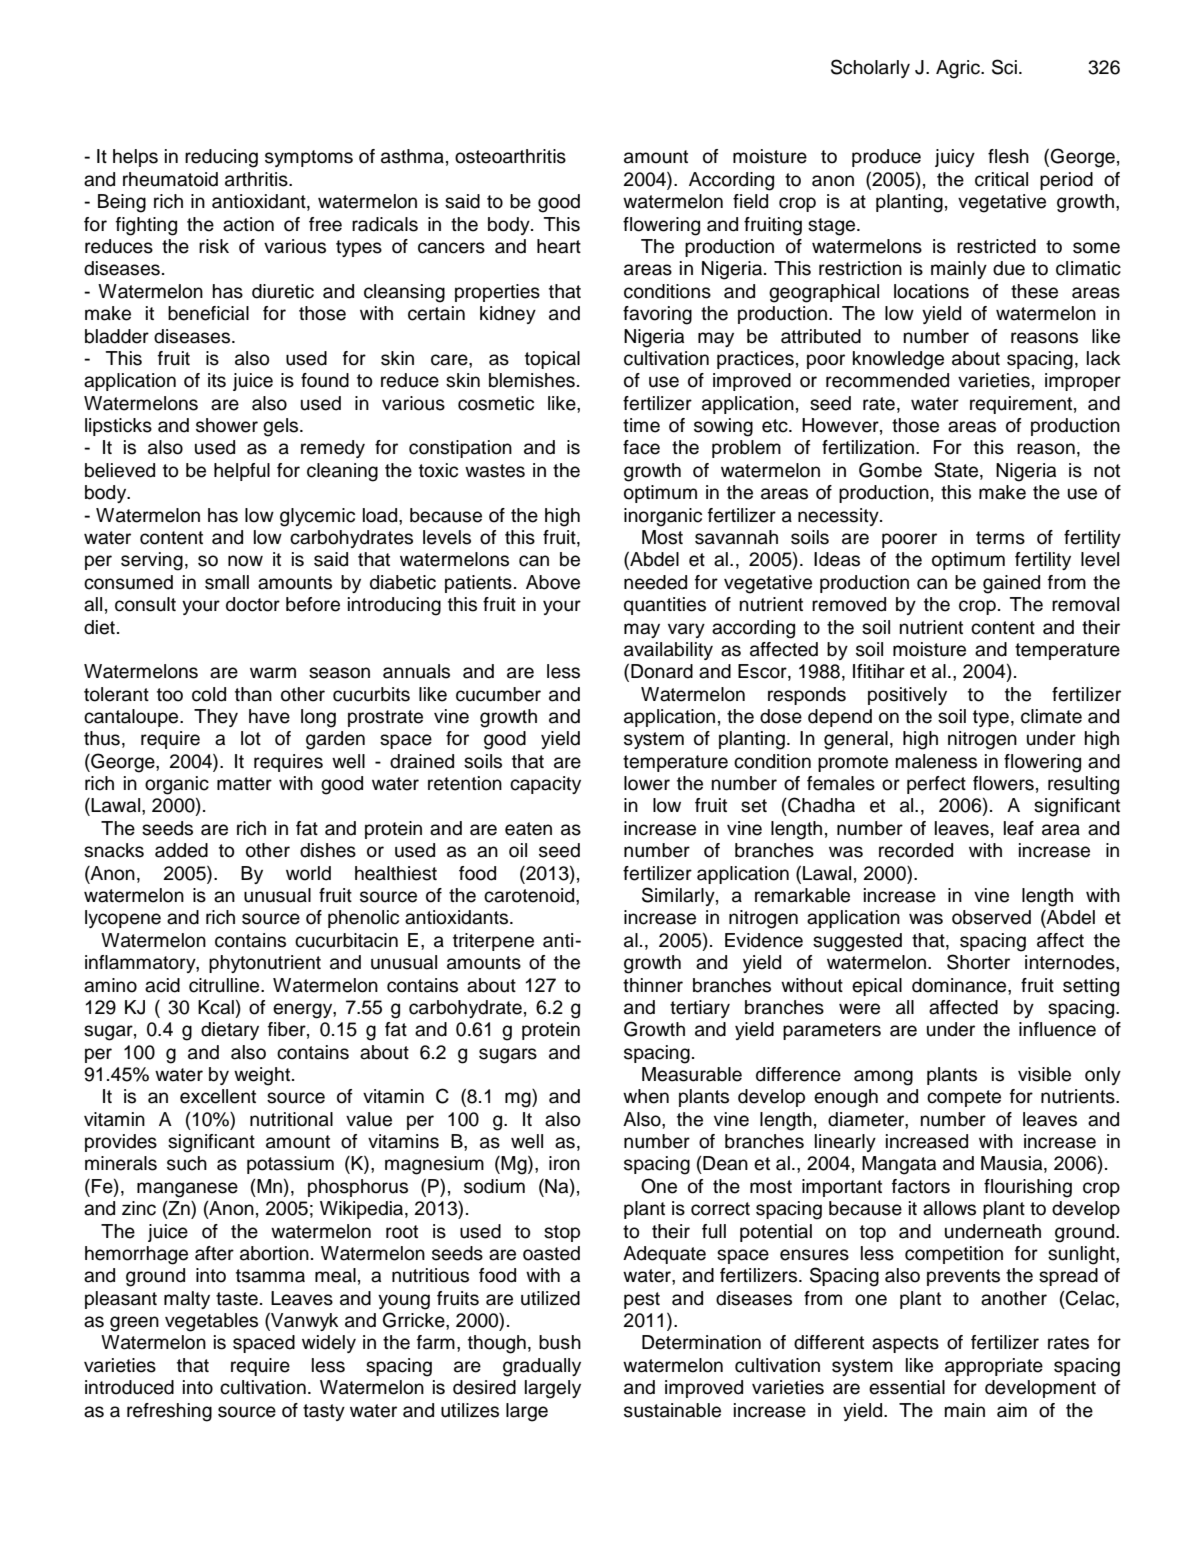 The image size is (1191, 1541). Describe the element at coordinates (227, 582) in the screenshot. I see `small` at that location.
